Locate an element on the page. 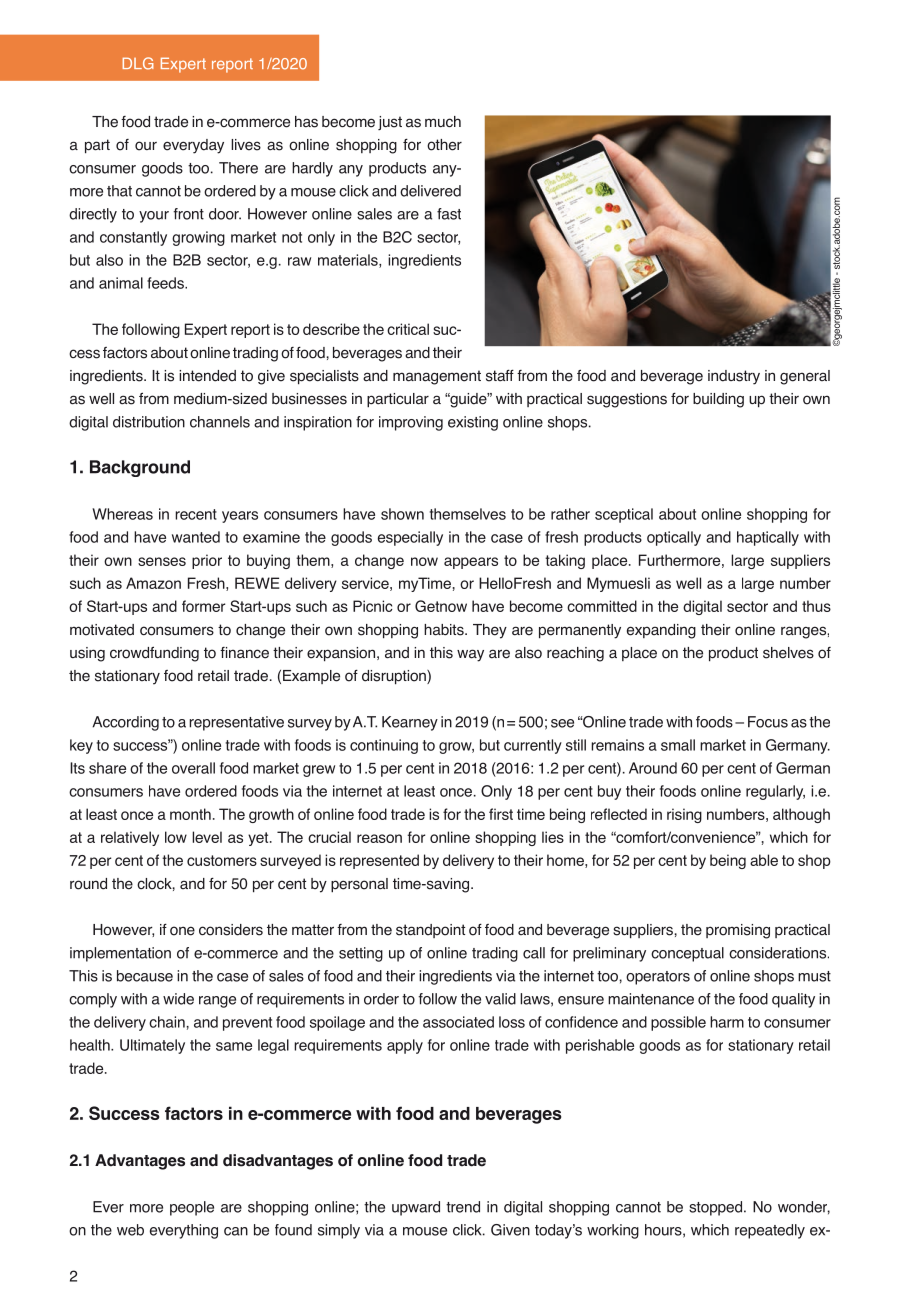  much is located at coordinates (443, 121).
